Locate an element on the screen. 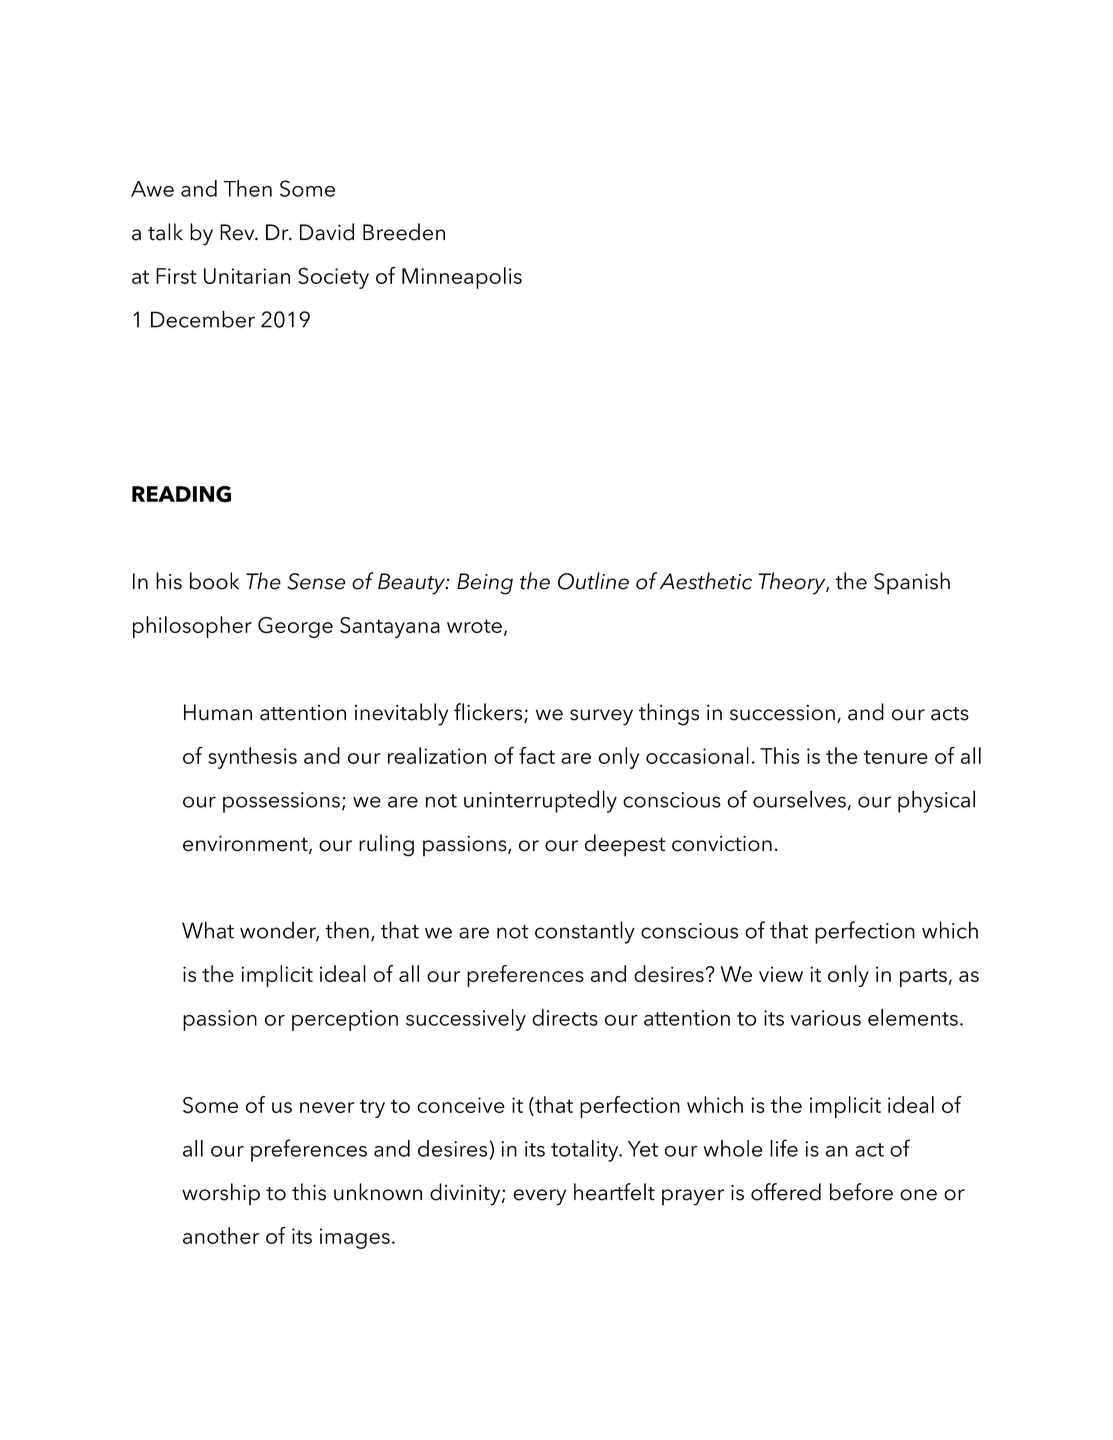 This screenshot has width=1113, height=1440. Human is located at coordinates (218, 712).
